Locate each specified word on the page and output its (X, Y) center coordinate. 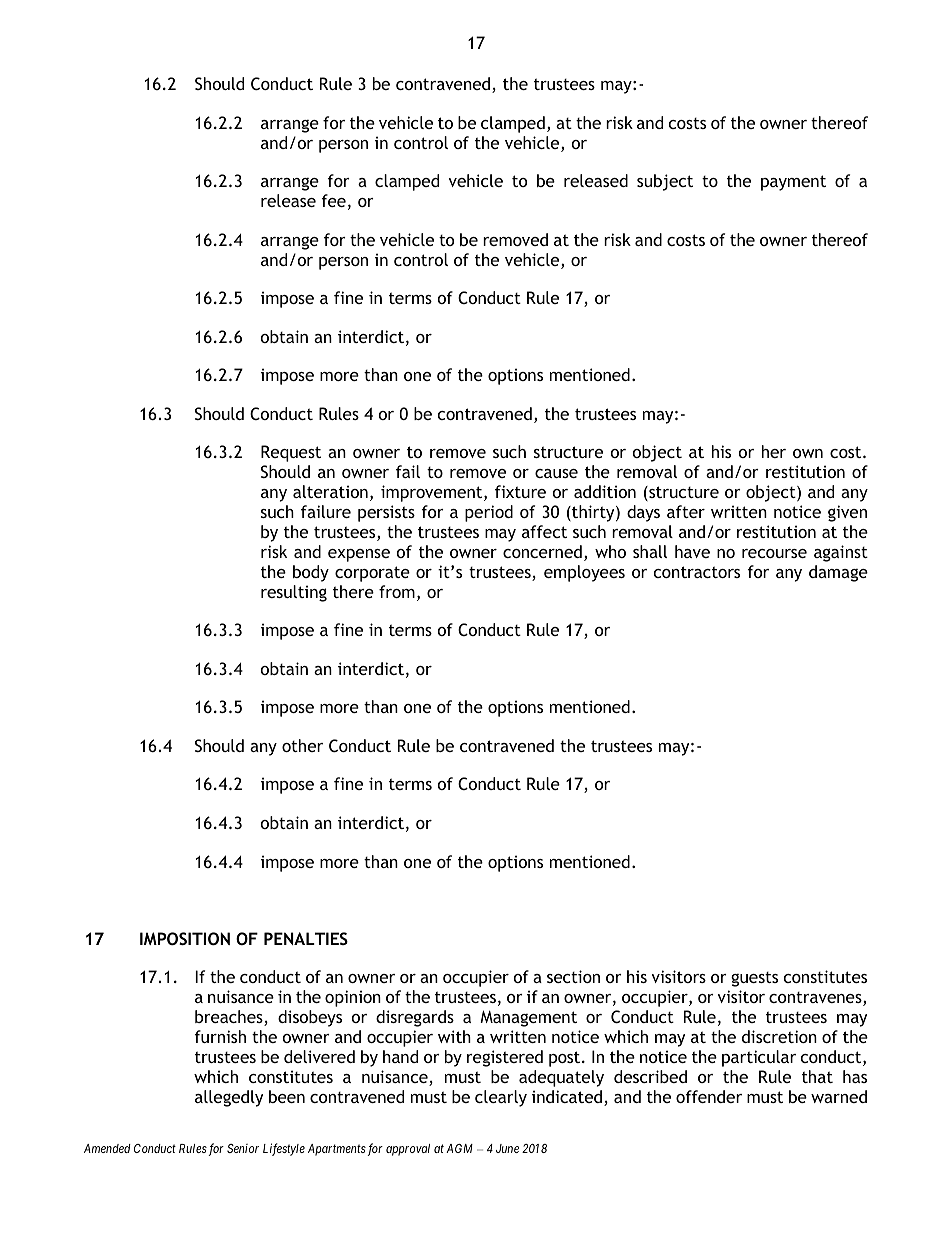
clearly (501, 1098)
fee (333, 200)
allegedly (229, 1098)
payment (793, 183)
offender (709, 1096)
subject (665, 182)
